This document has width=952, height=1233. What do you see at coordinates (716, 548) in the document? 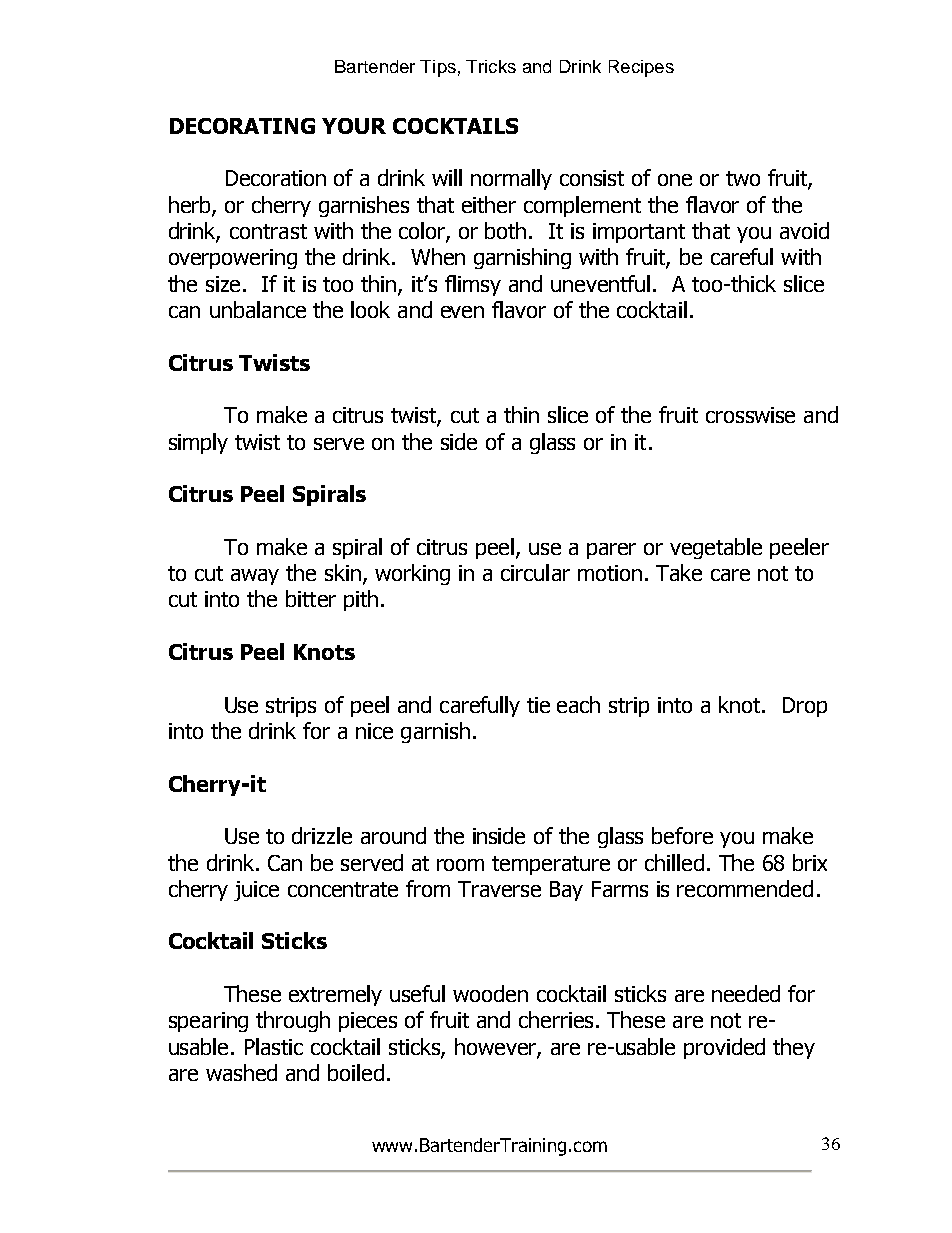
I see `vegetable` at bounding box center [716, 548].
